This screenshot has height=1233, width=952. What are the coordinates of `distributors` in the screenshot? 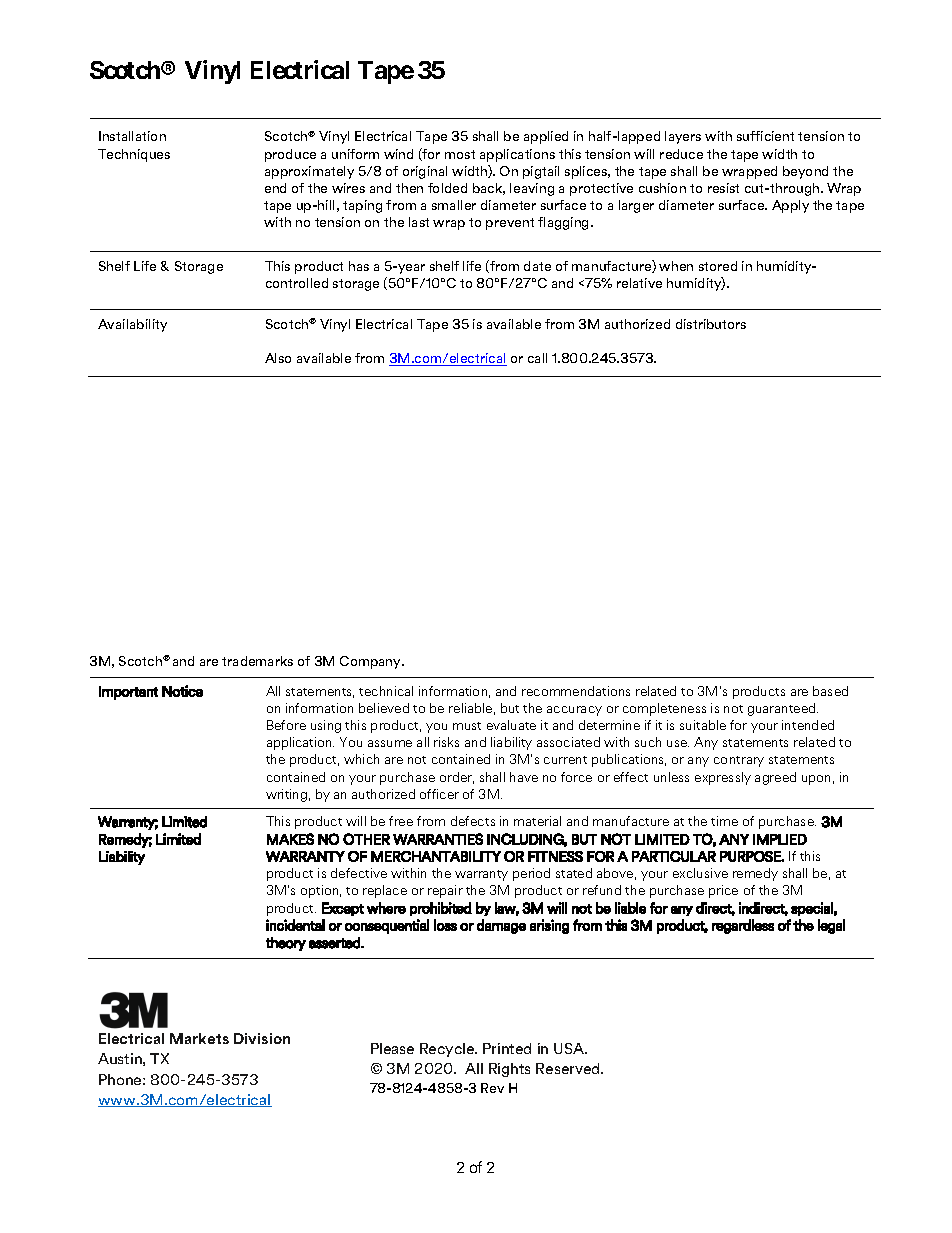 It's located at (711, 324).
